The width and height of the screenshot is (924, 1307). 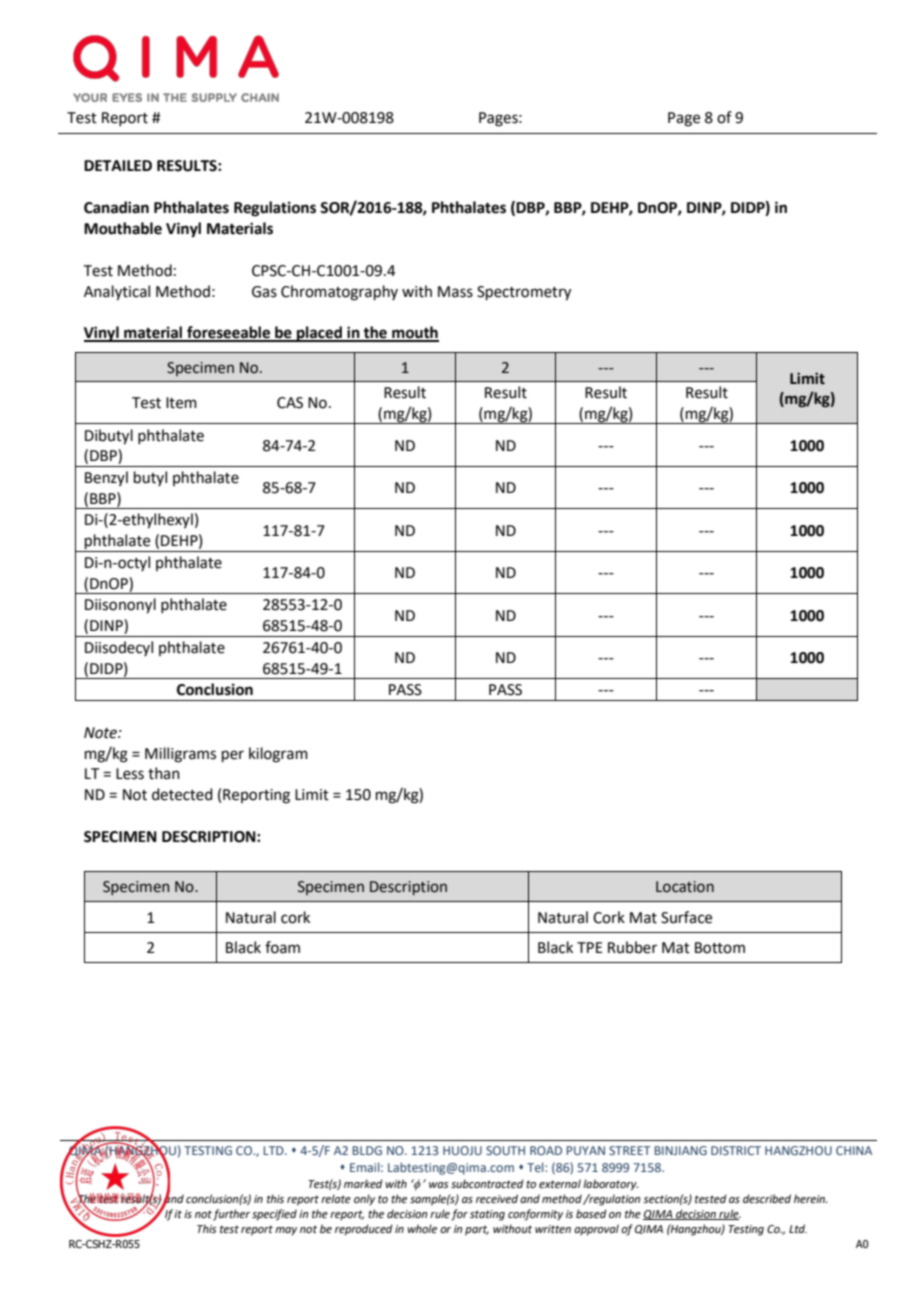 I want to click on kilogram, so click(x=278, y=755).
